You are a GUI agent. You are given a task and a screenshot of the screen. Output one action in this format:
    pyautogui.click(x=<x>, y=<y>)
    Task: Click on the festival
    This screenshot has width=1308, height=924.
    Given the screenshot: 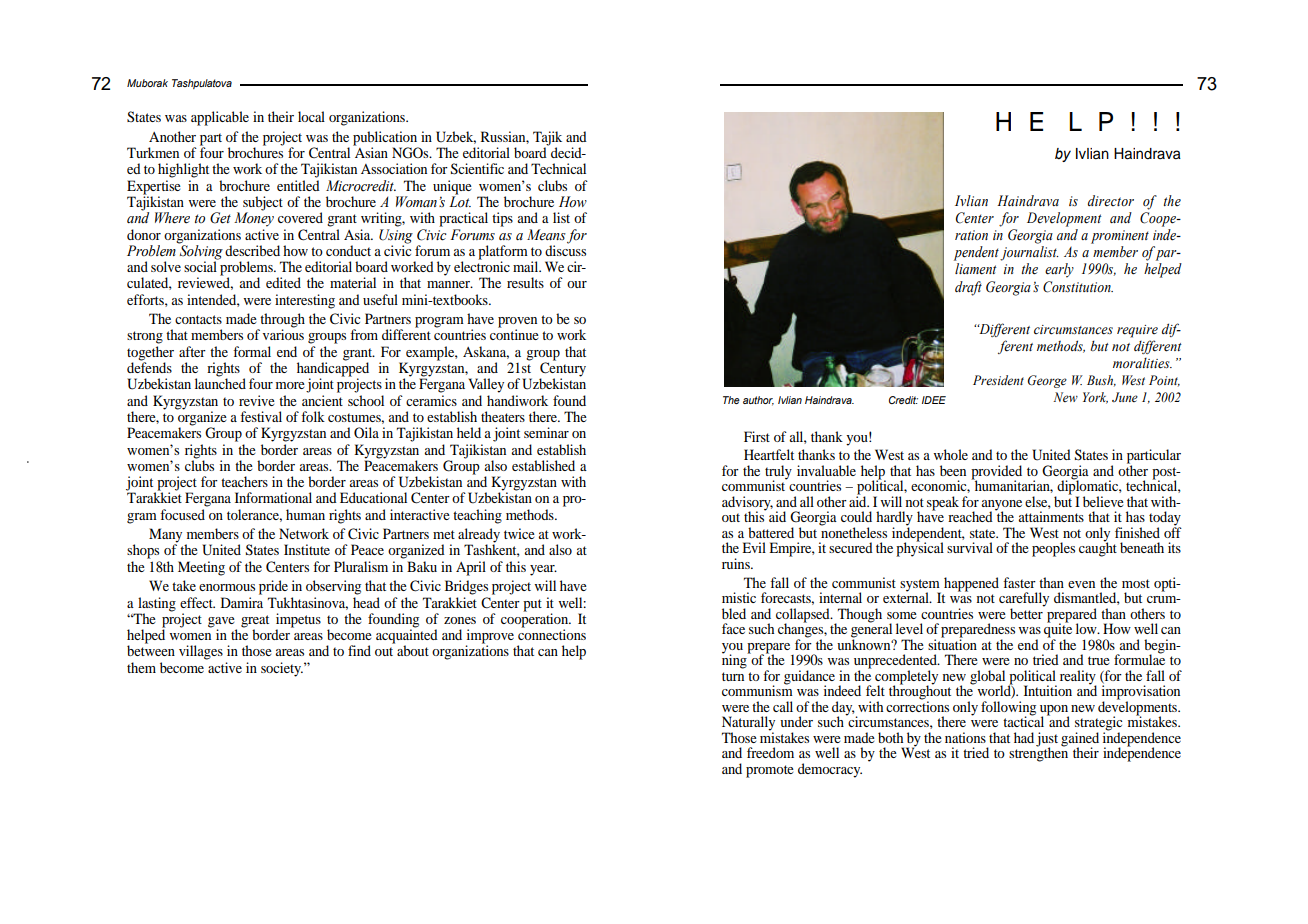 What is the action you would take?
    pyautogui.click(x=261, y=416)
